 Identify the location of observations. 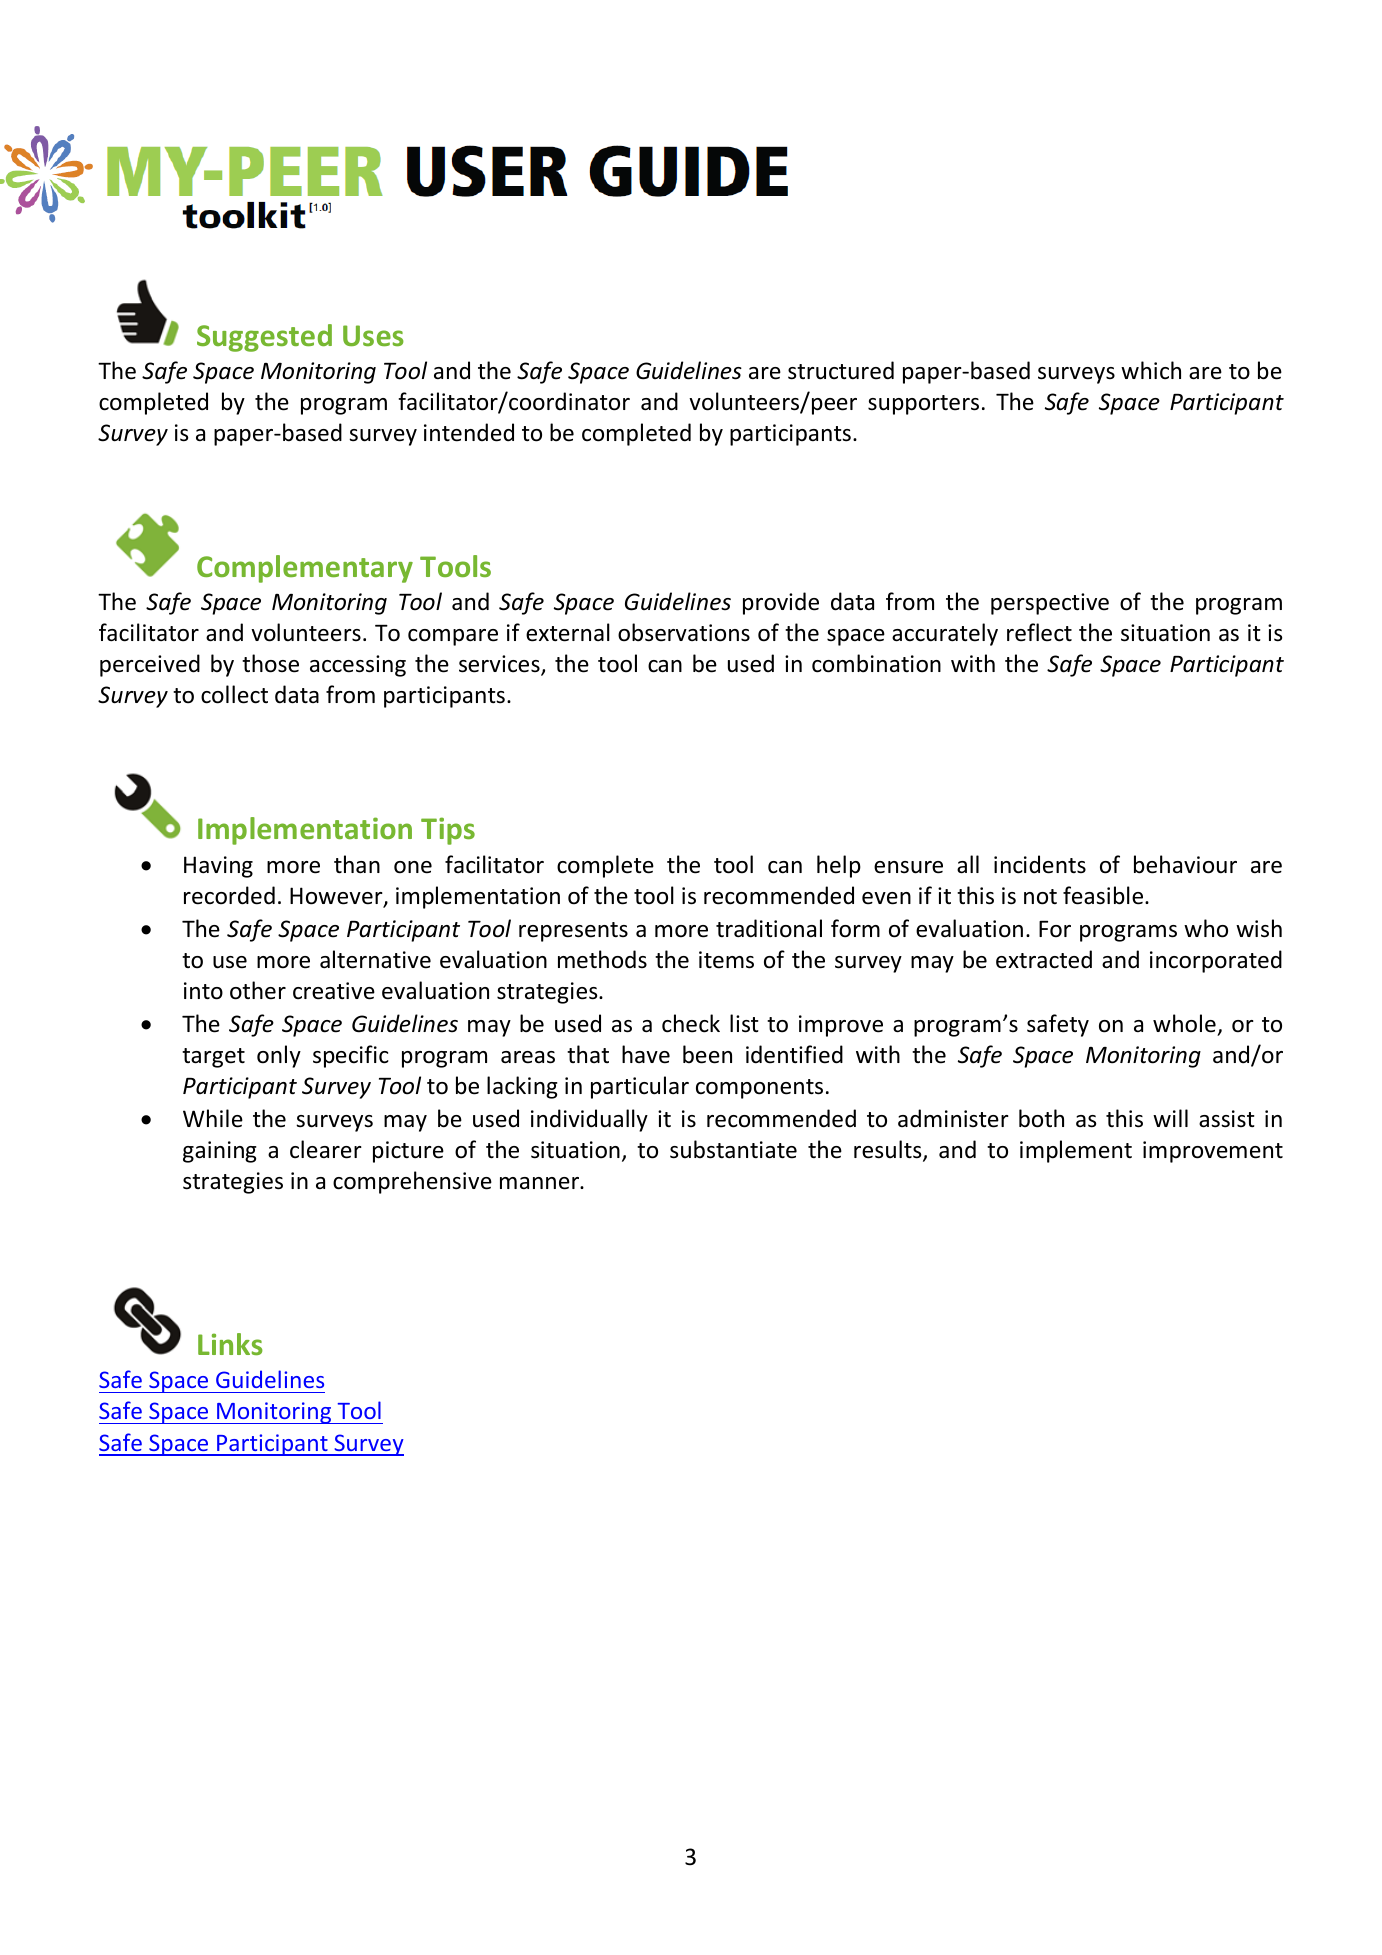
(684, 632).
